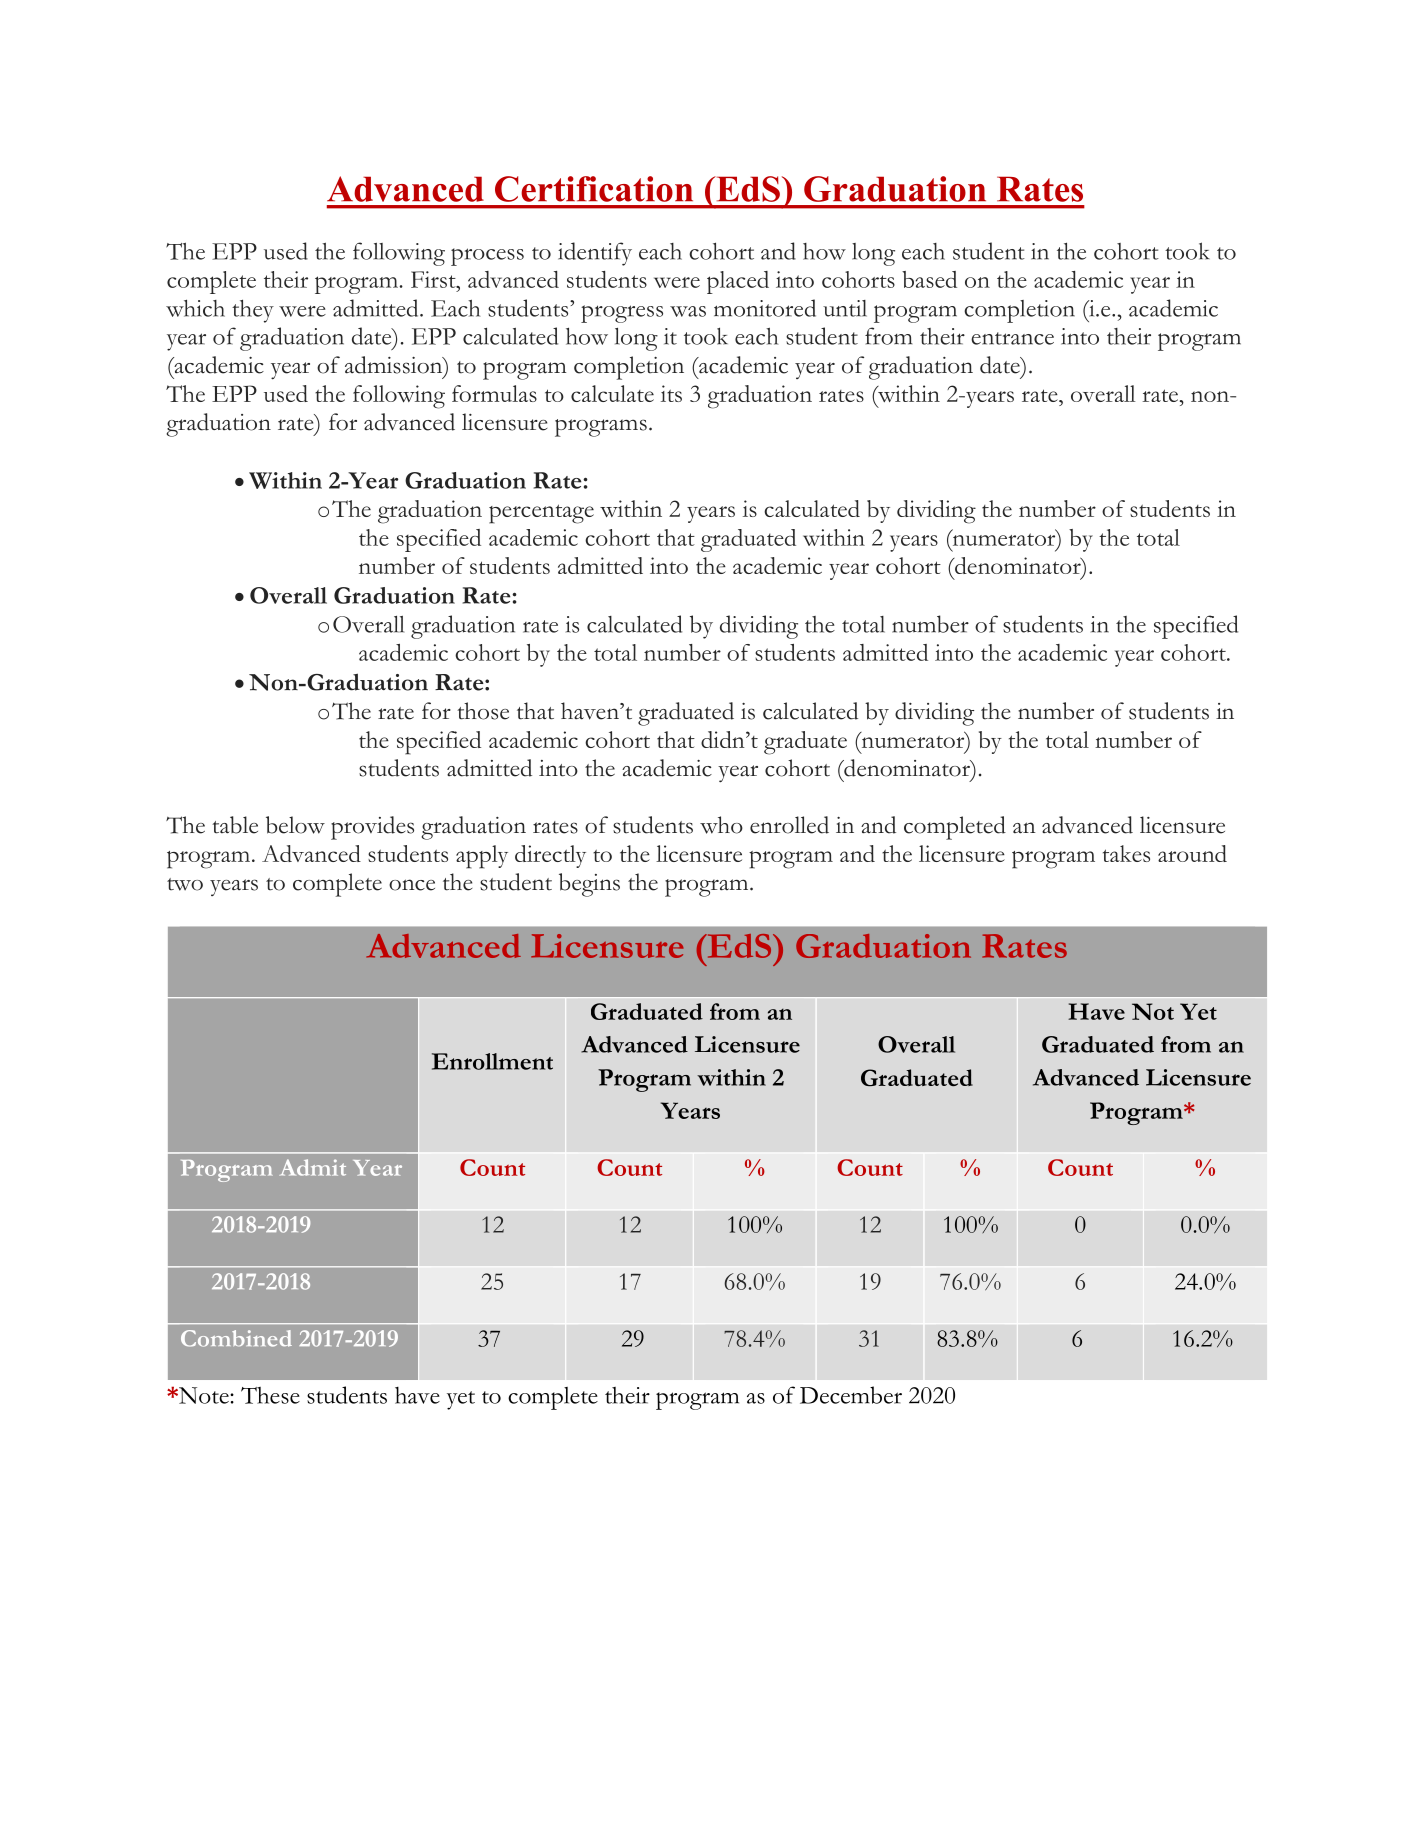 The height and width of the image is (1824, 1410). I want to click on Enrollment, so click(492, 1061).
